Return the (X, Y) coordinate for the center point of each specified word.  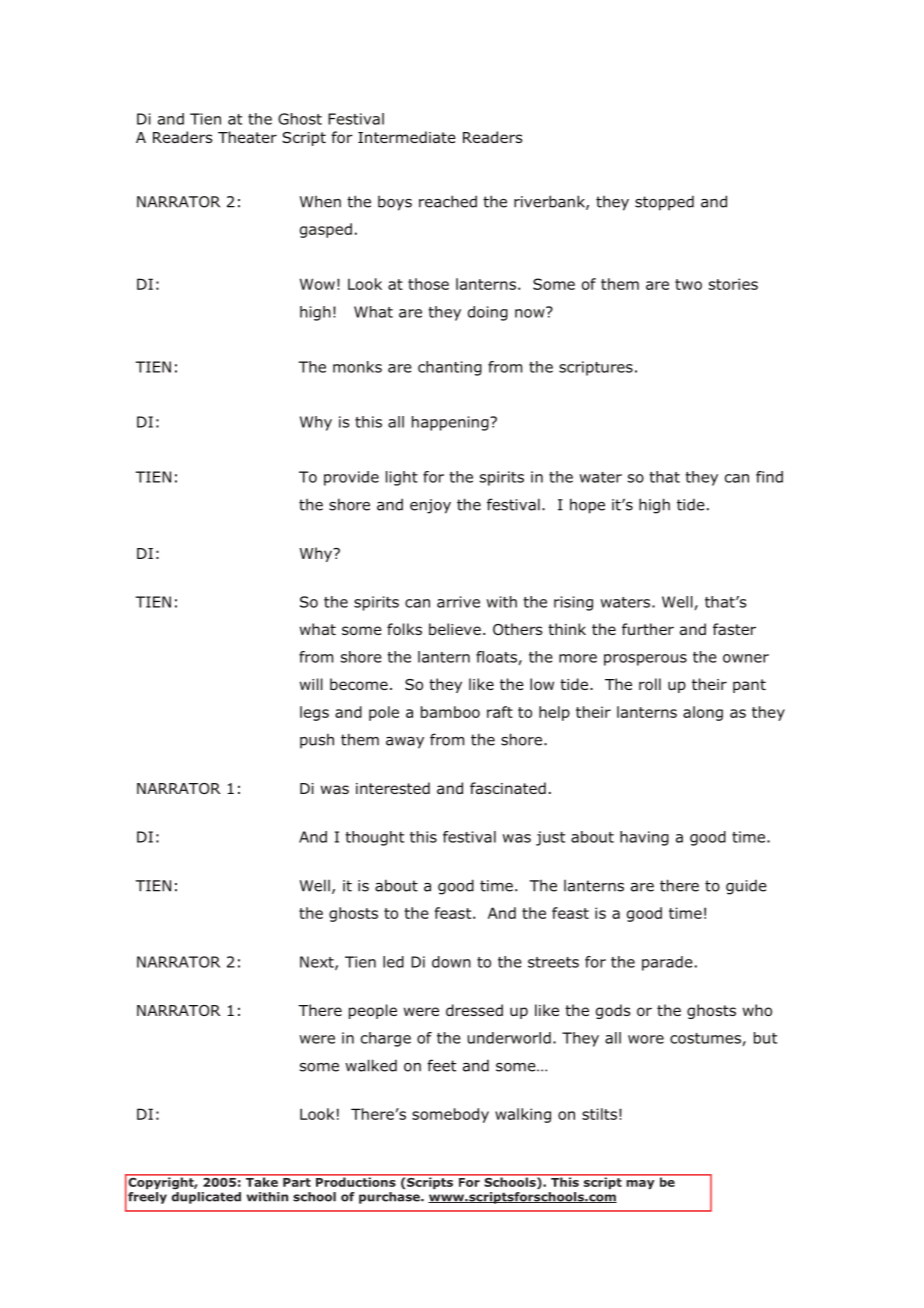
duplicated (206, 1198)
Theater (247, 137)
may (640, 1184)
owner (746, 658)
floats (497, 658)
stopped (664, 203)
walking (523, 1115)
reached (448, 201)
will (311, 684)
